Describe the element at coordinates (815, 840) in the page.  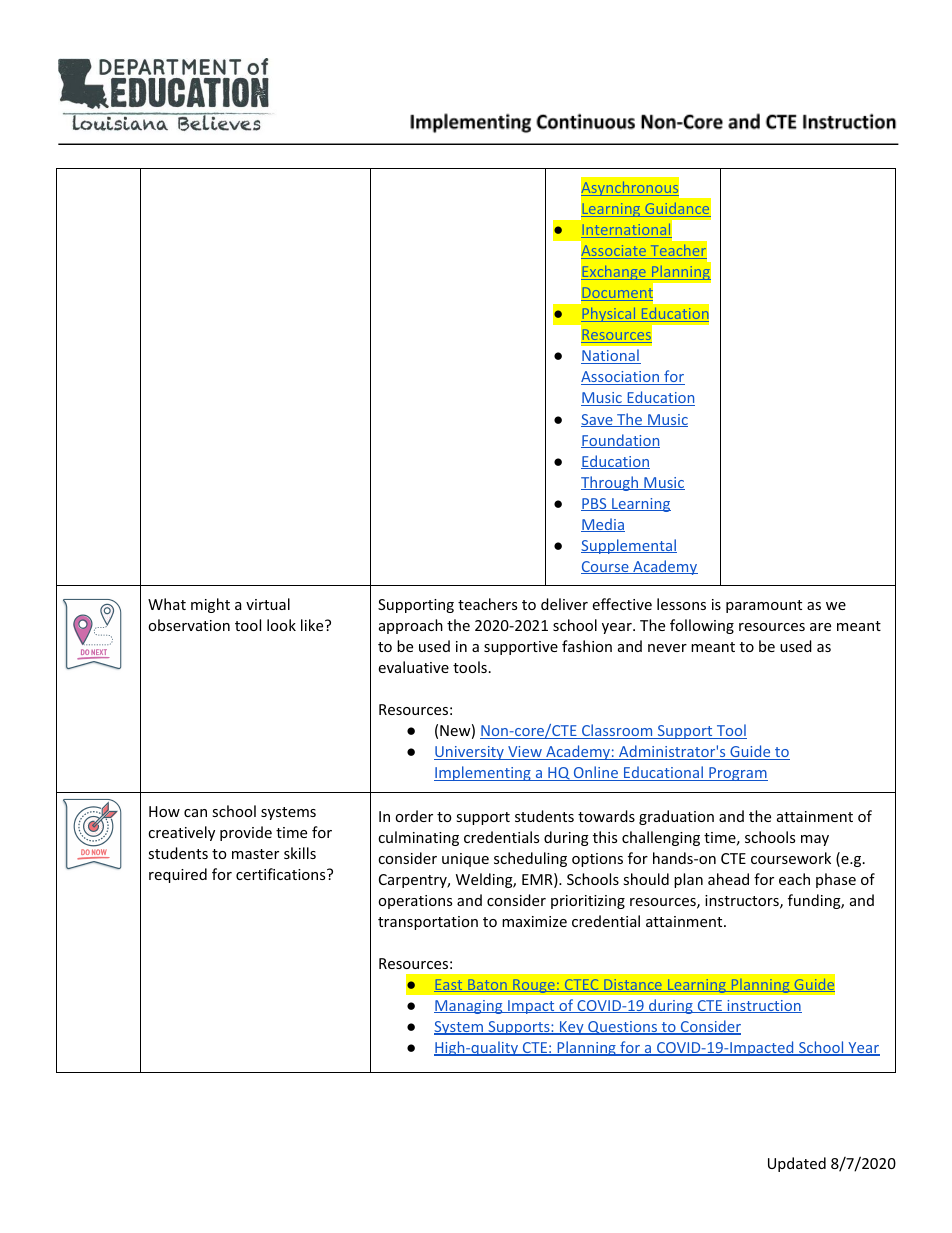
I see `may` at that location.
